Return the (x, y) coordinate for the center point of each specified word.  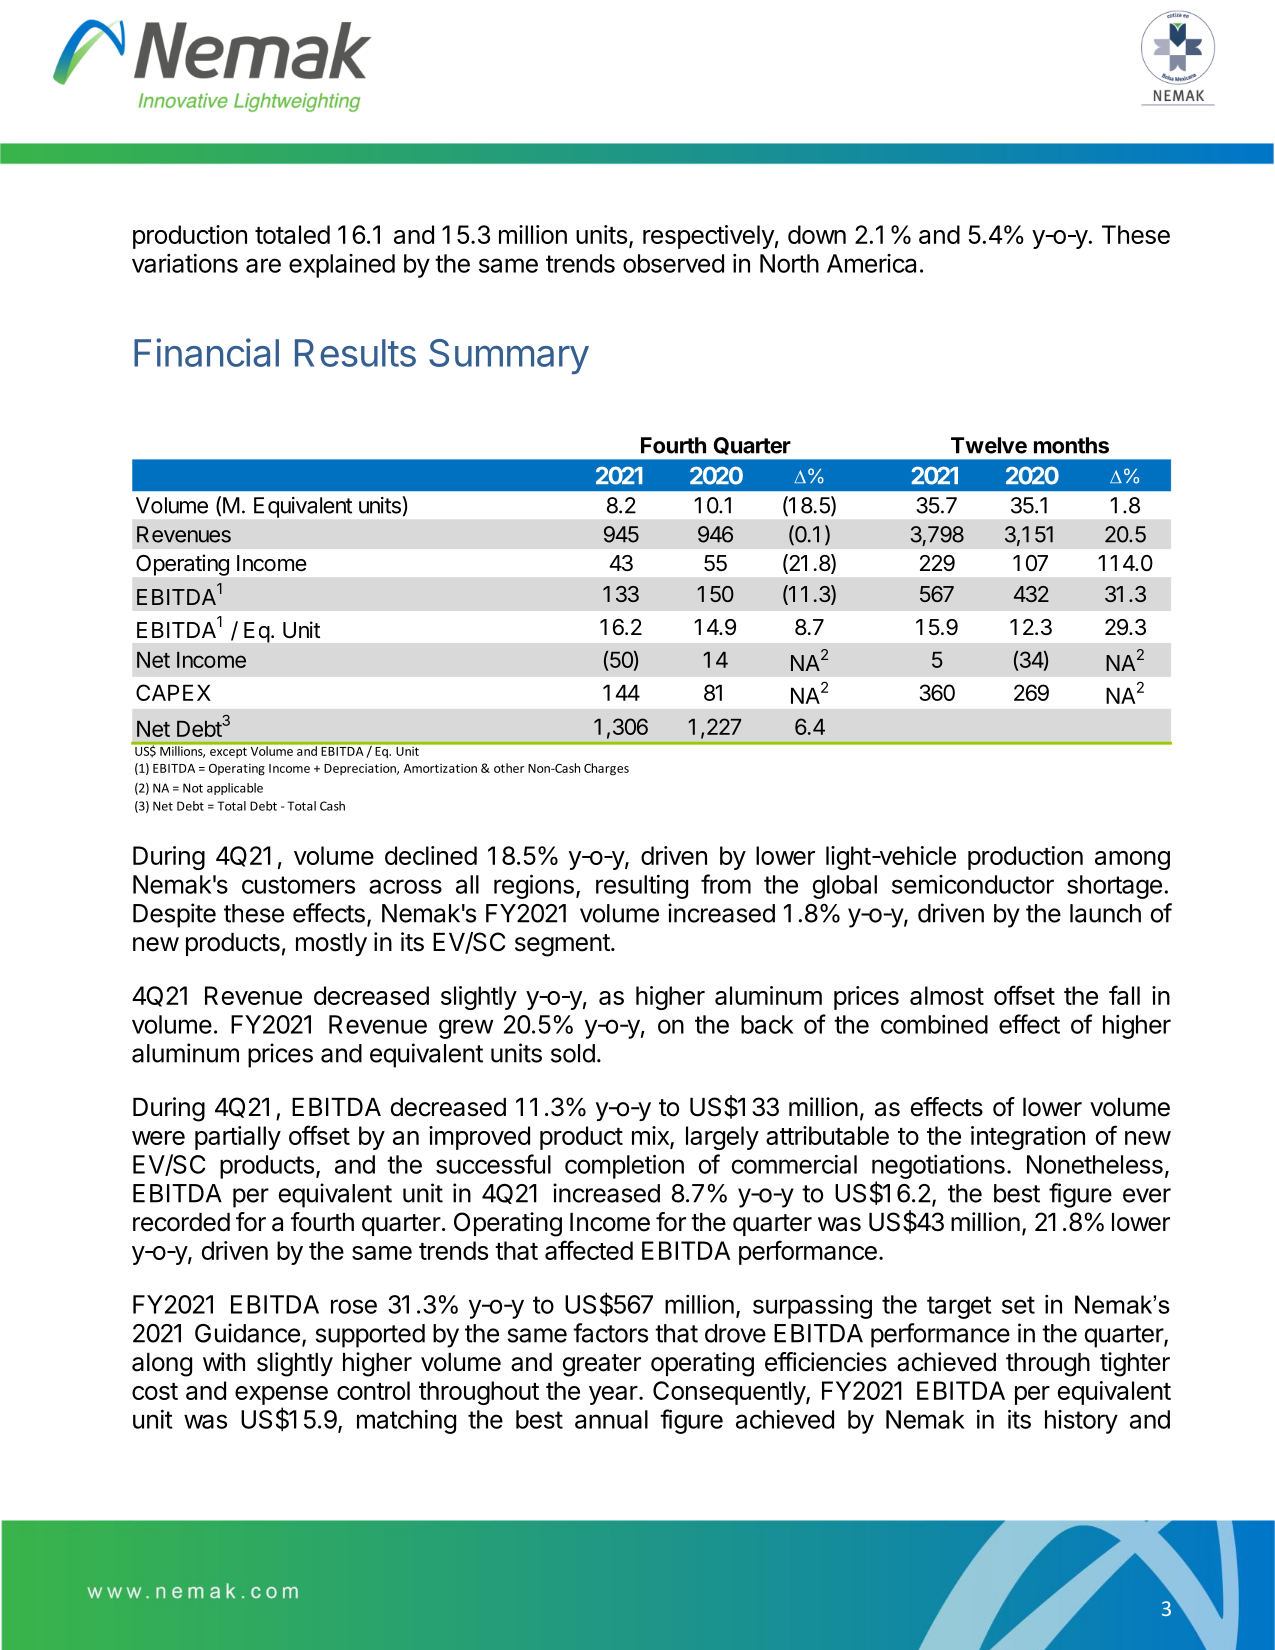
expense (281, 1395)
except (228, 752)
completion (624, 1167)
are (263, 265)
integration (1028, 1138)
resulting (642, 887)
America (871, 263)
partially (238, 1138)
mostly (331, 944)
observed (673, 263)
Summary (509, 356)
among (1132, 860)
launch (1105, 913)
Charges (606, 769)
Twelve (989, 445)
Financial (206, 352)
